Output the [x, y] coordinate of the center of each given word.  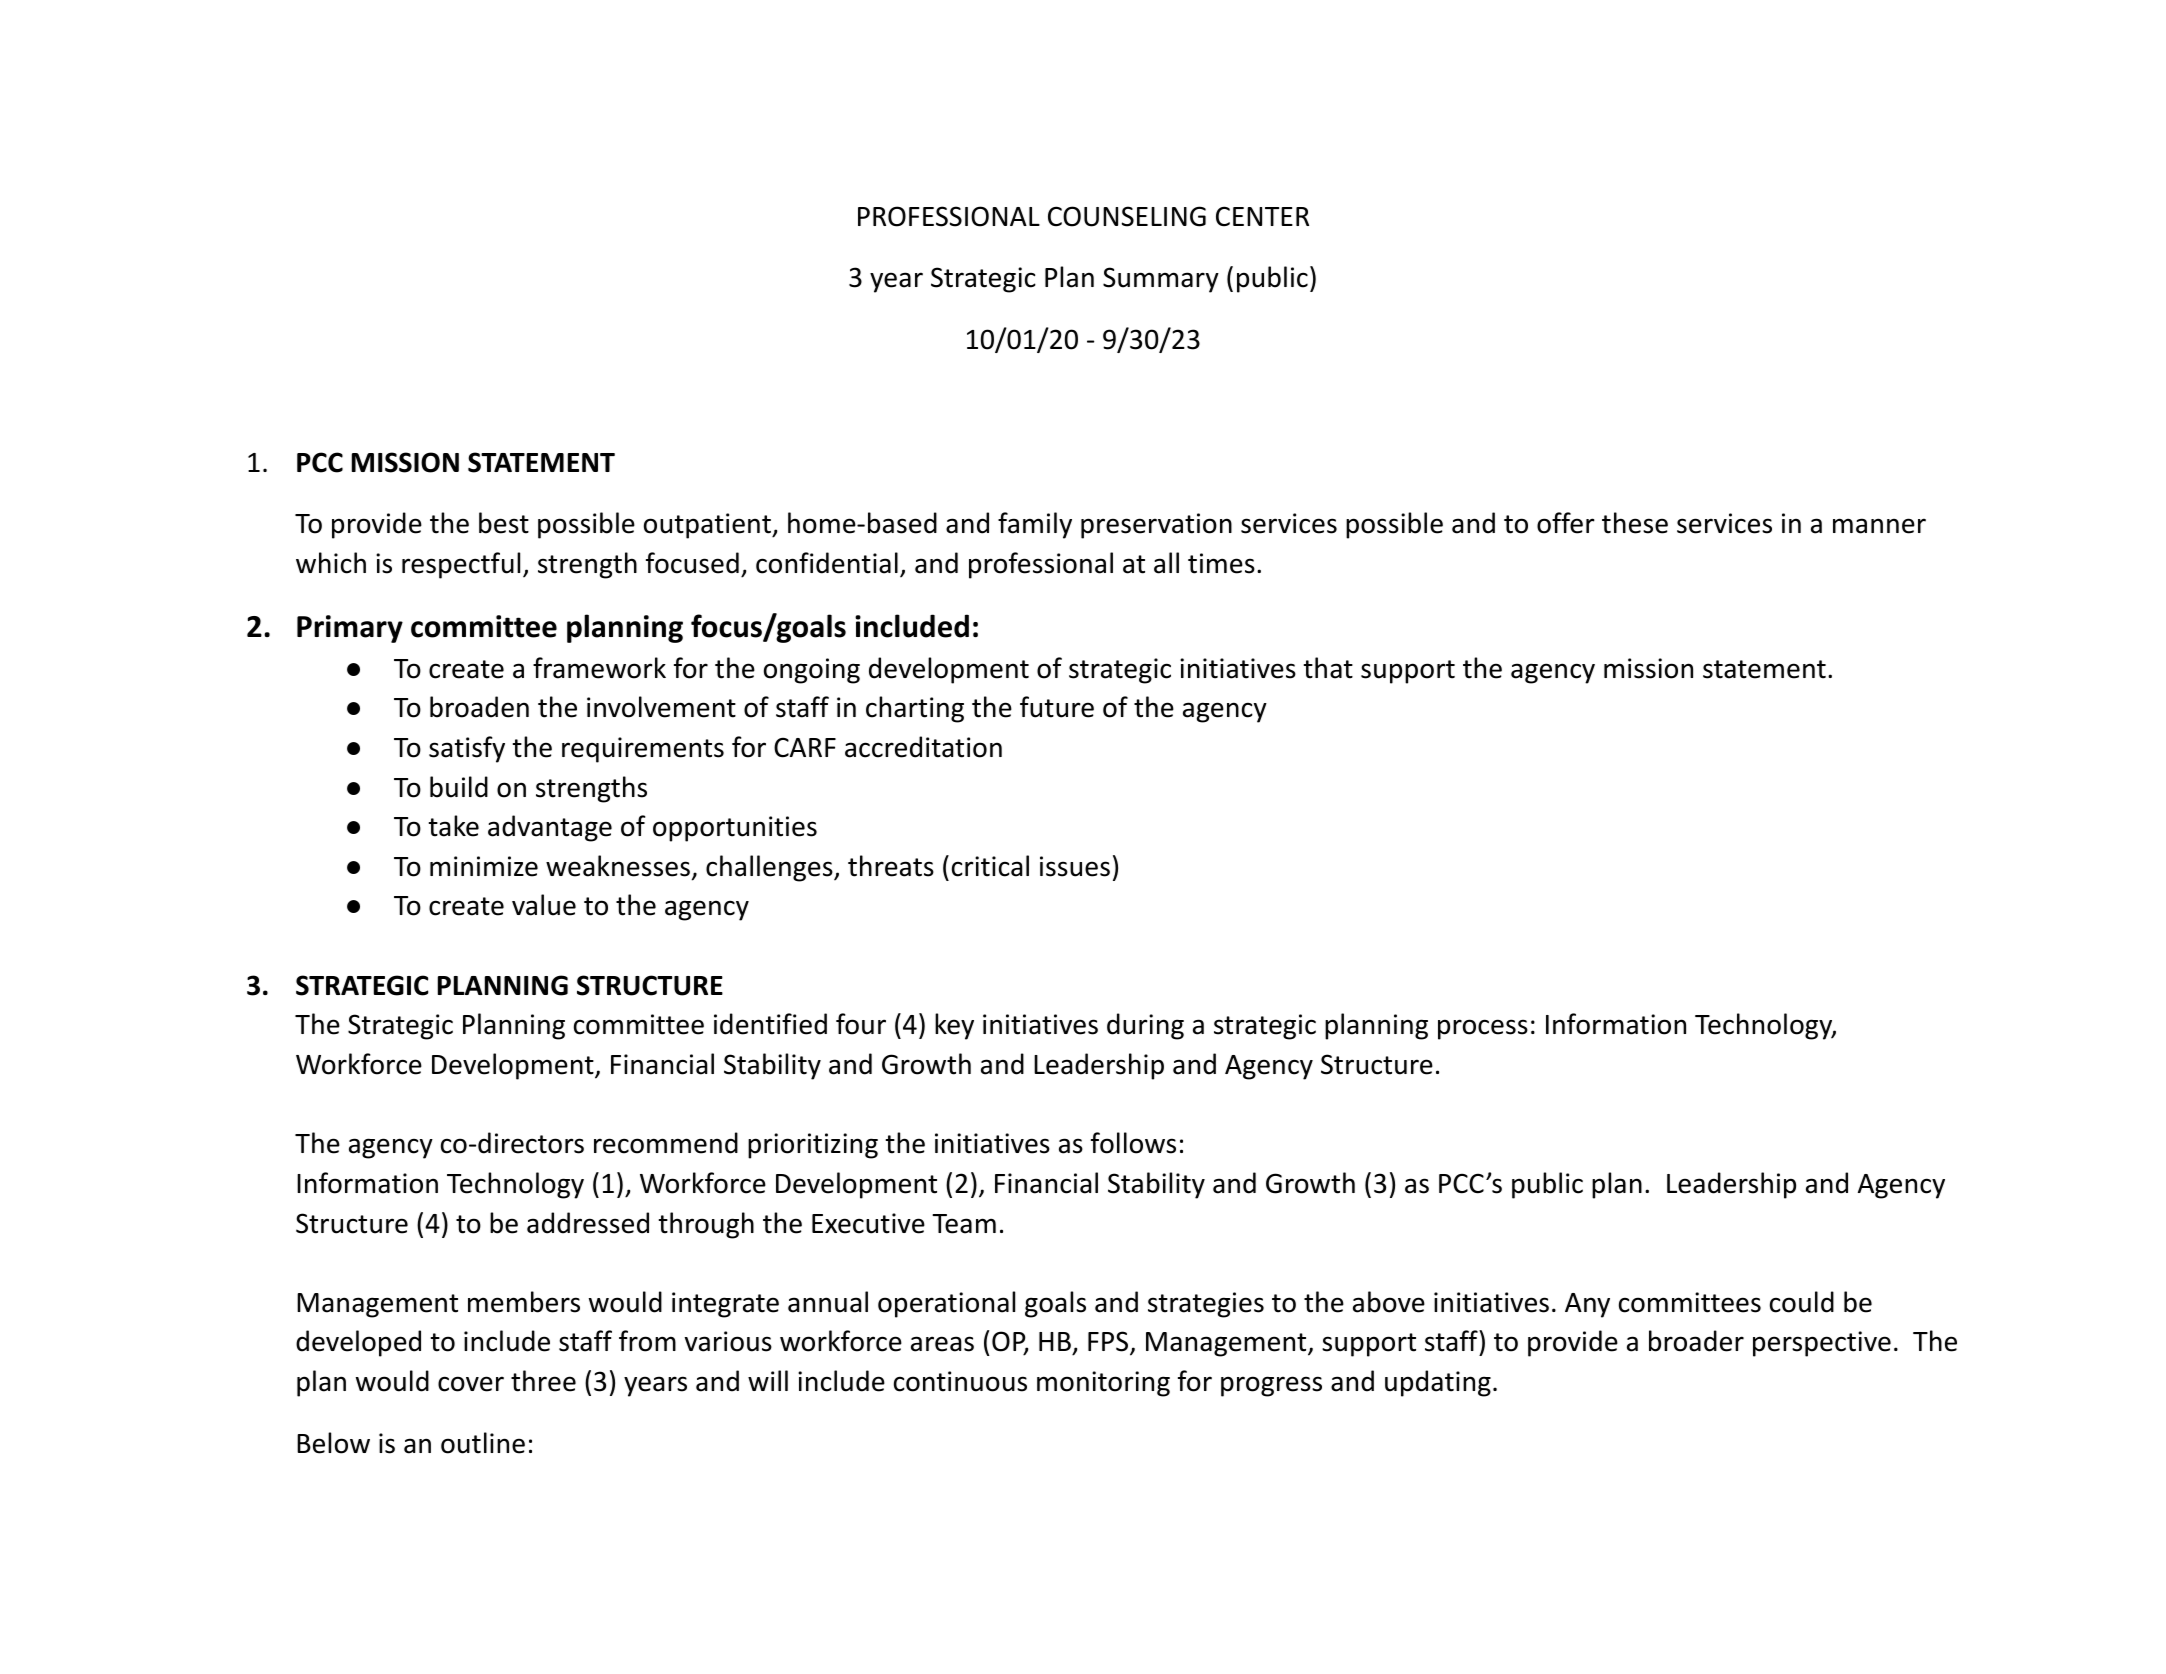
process [1483, 1029]
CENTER [1262, 216]
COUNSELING [1127, 216]
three [543, 1381]
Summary [1161, 280]
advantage [550, 828]
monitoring [1103, 1384]
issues [1075, 866]
